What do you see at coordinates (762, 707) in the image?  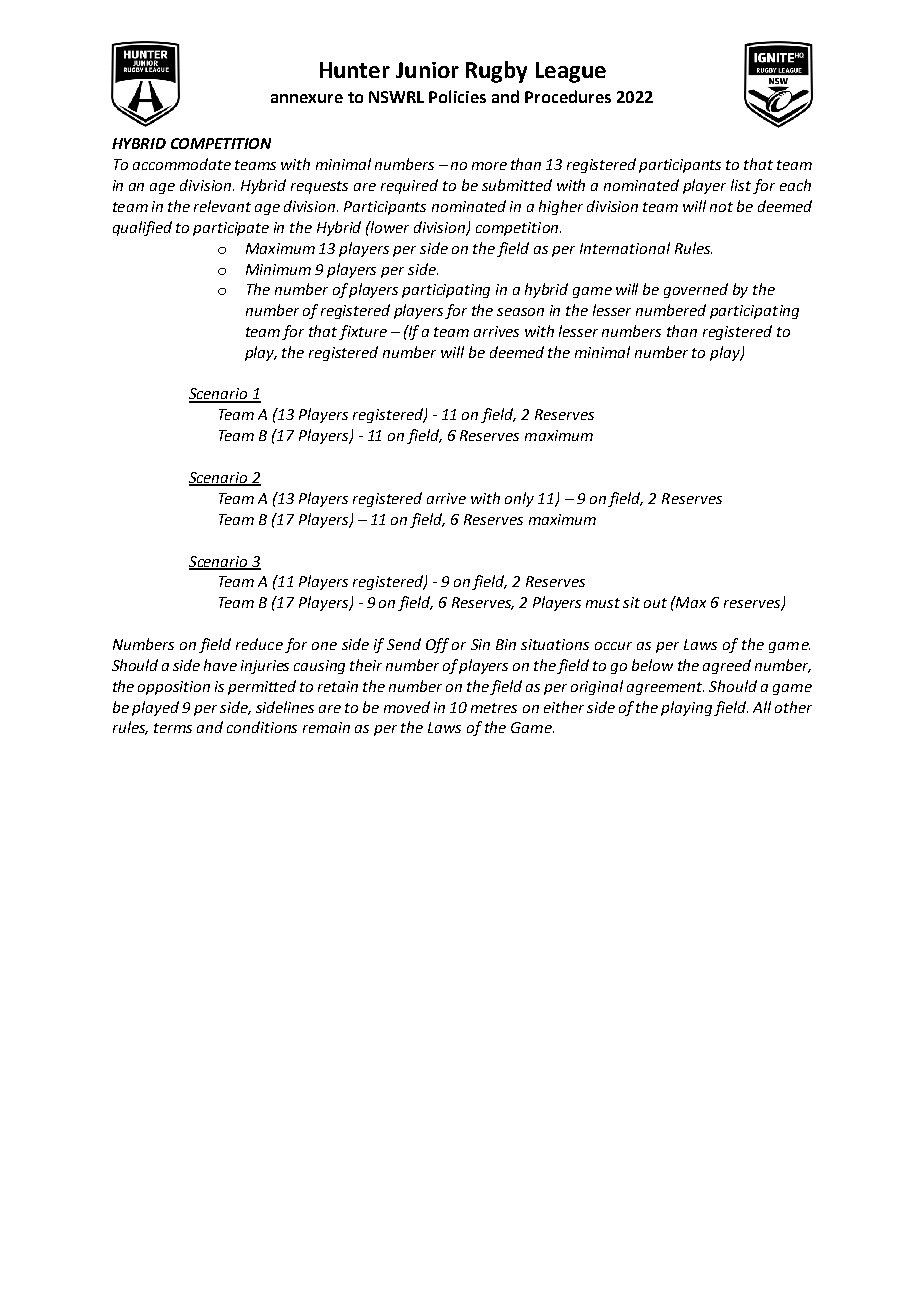 I see `All` at bounding box center [762, 707].
